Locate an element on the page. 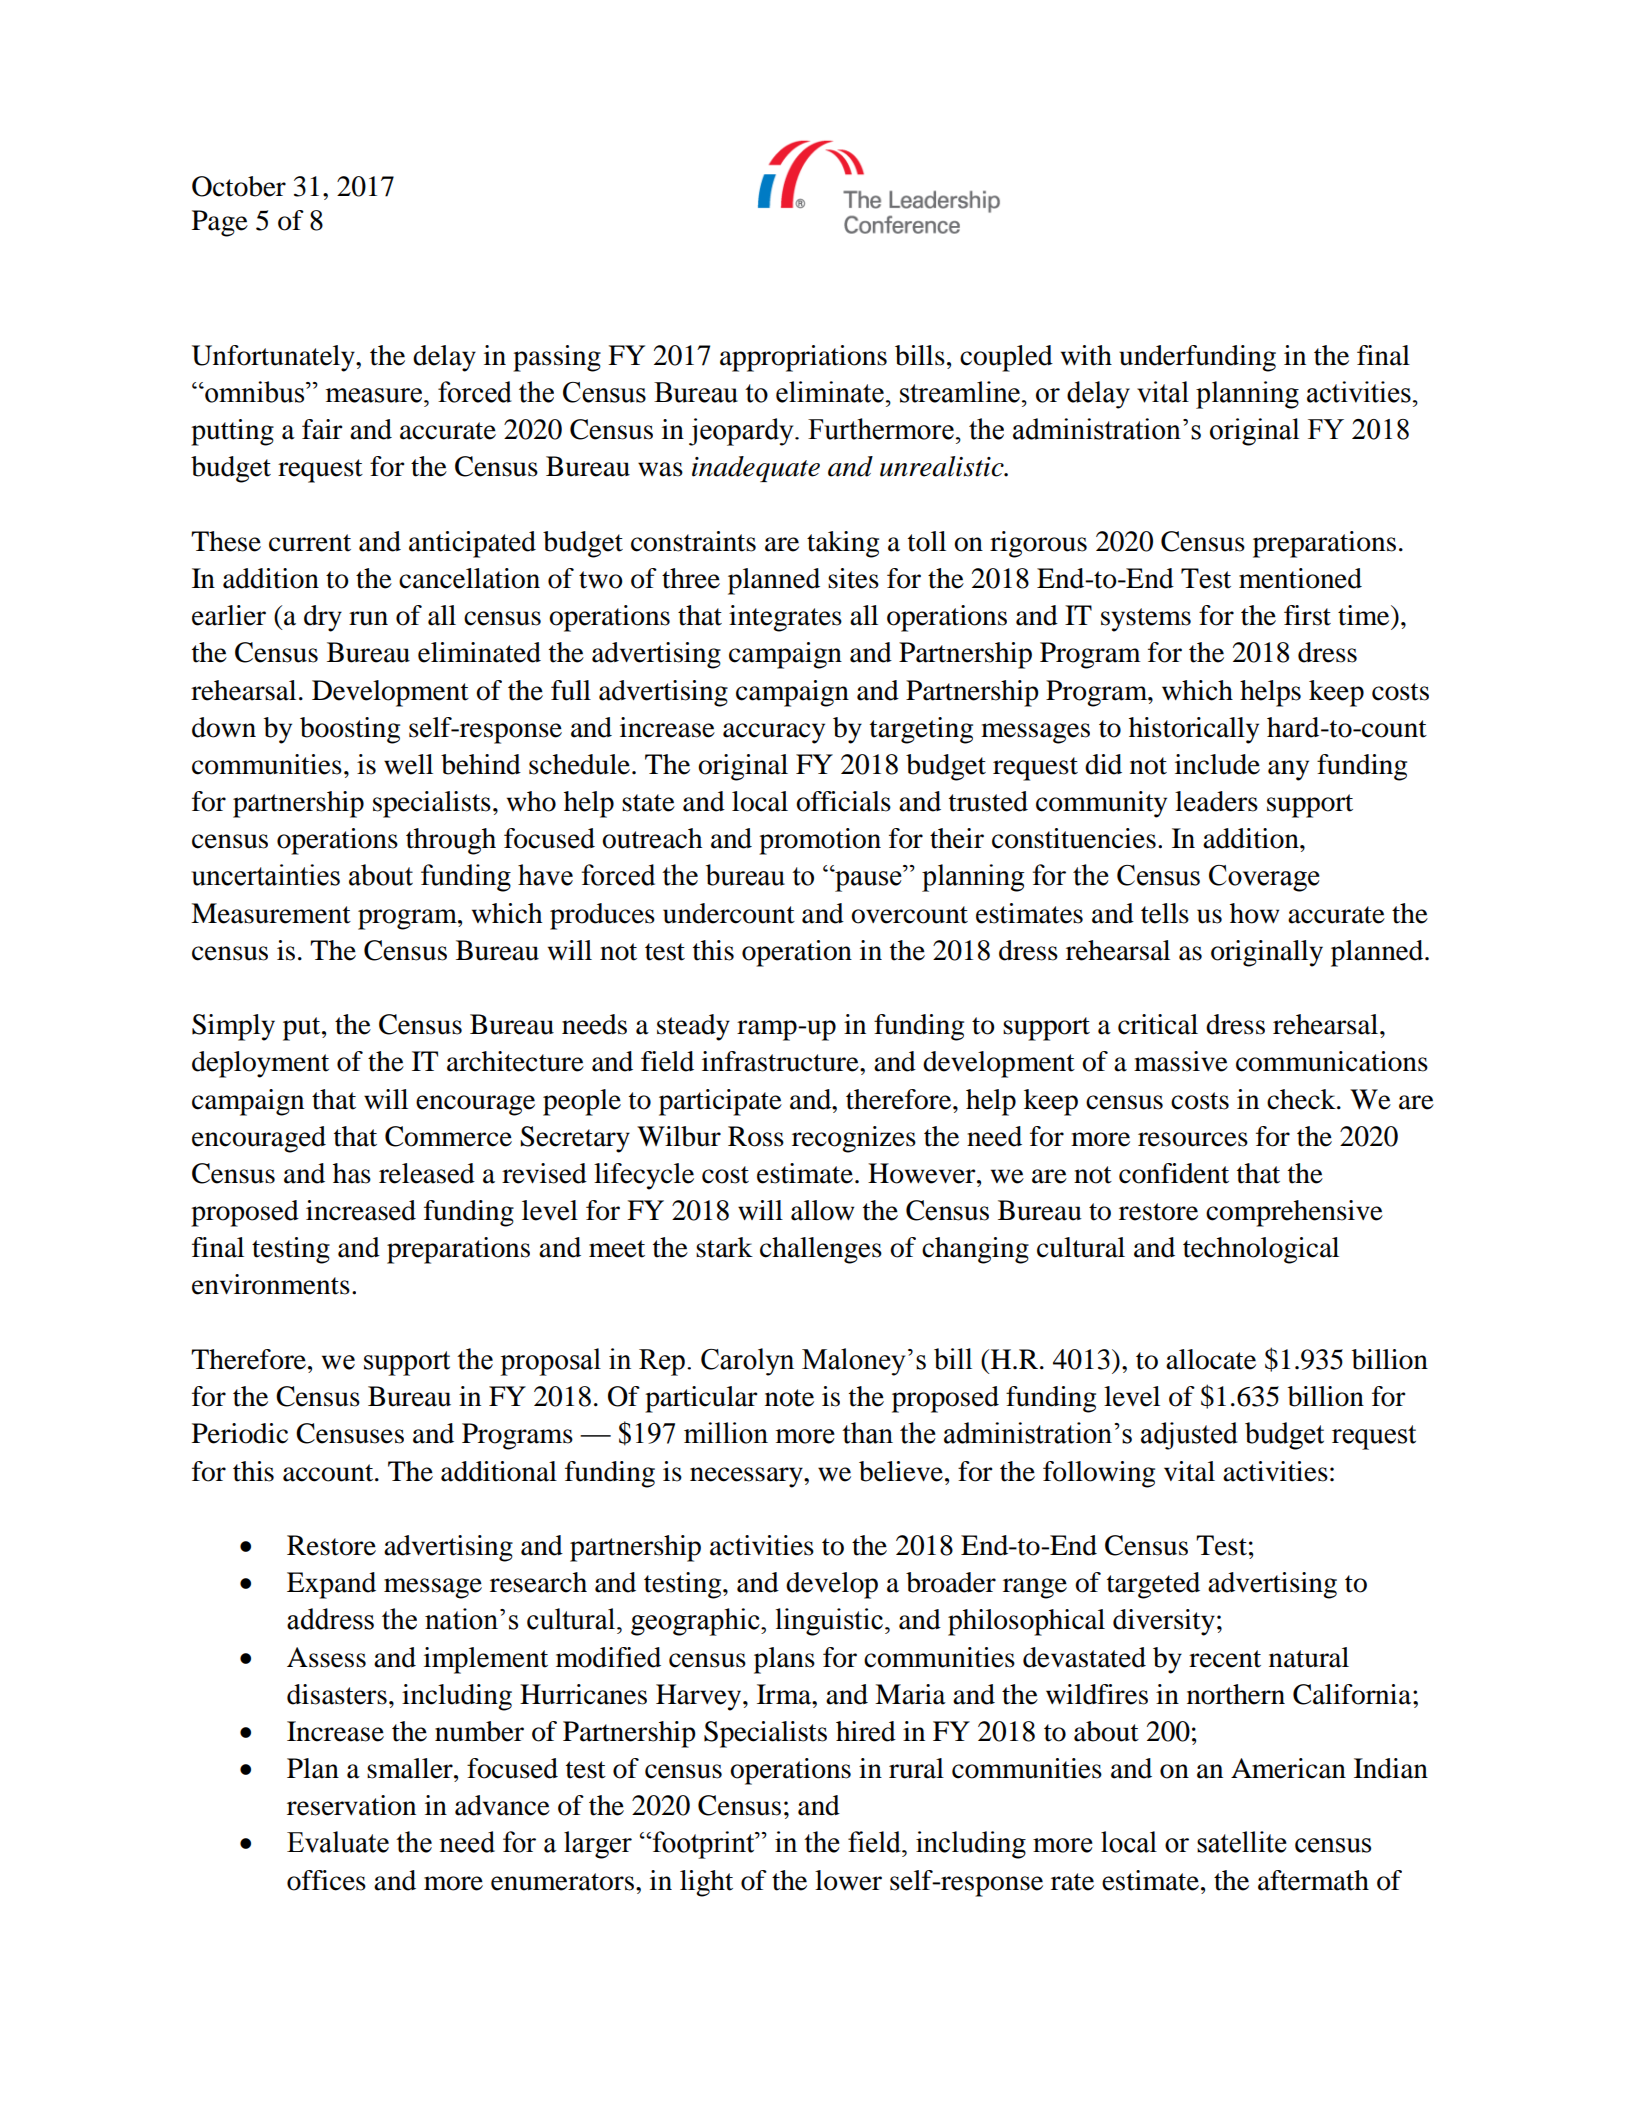  appropriations is located at coordinates (803, 358).
